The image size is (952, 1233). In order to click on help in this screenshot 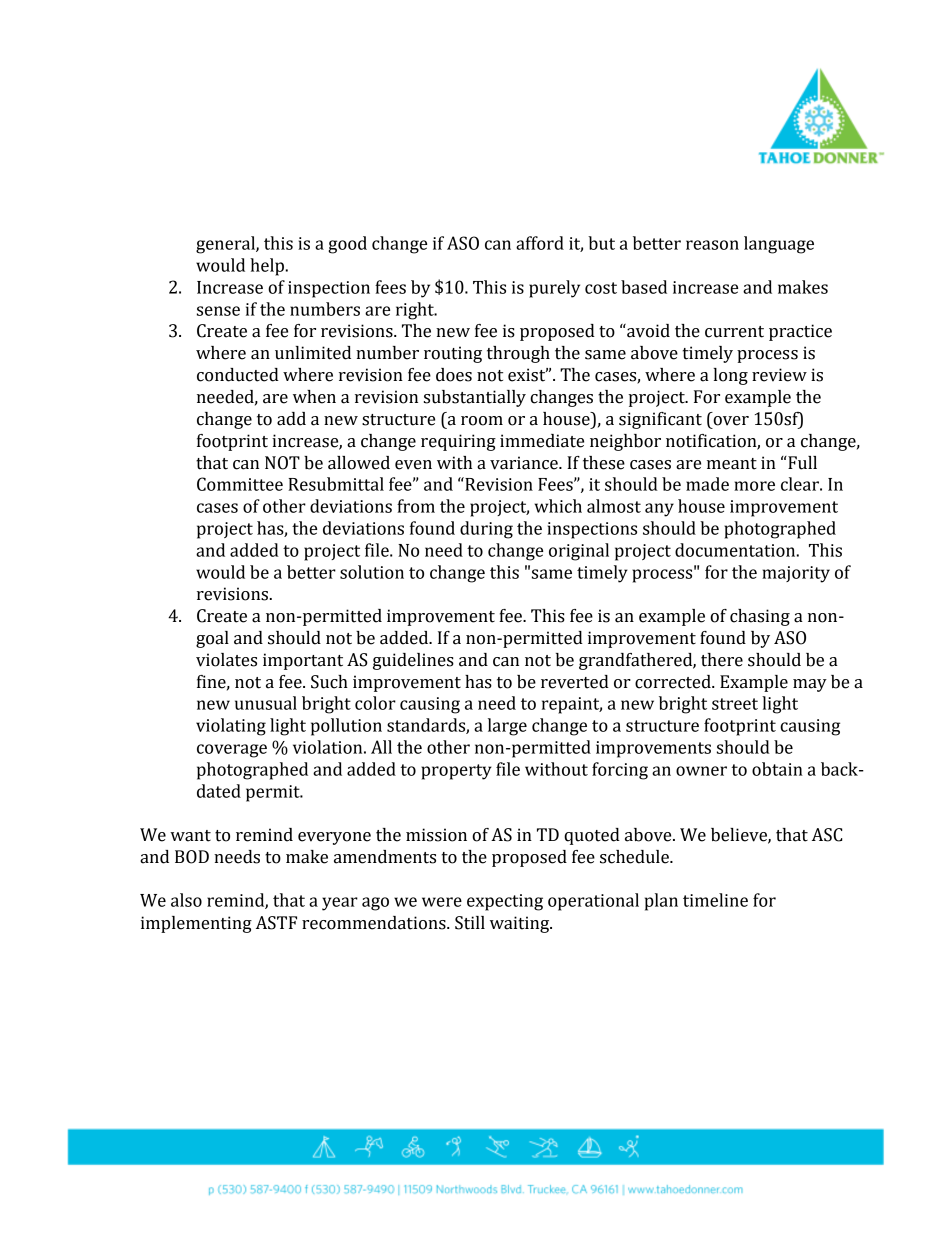, I will do `click(268, 267)`.
